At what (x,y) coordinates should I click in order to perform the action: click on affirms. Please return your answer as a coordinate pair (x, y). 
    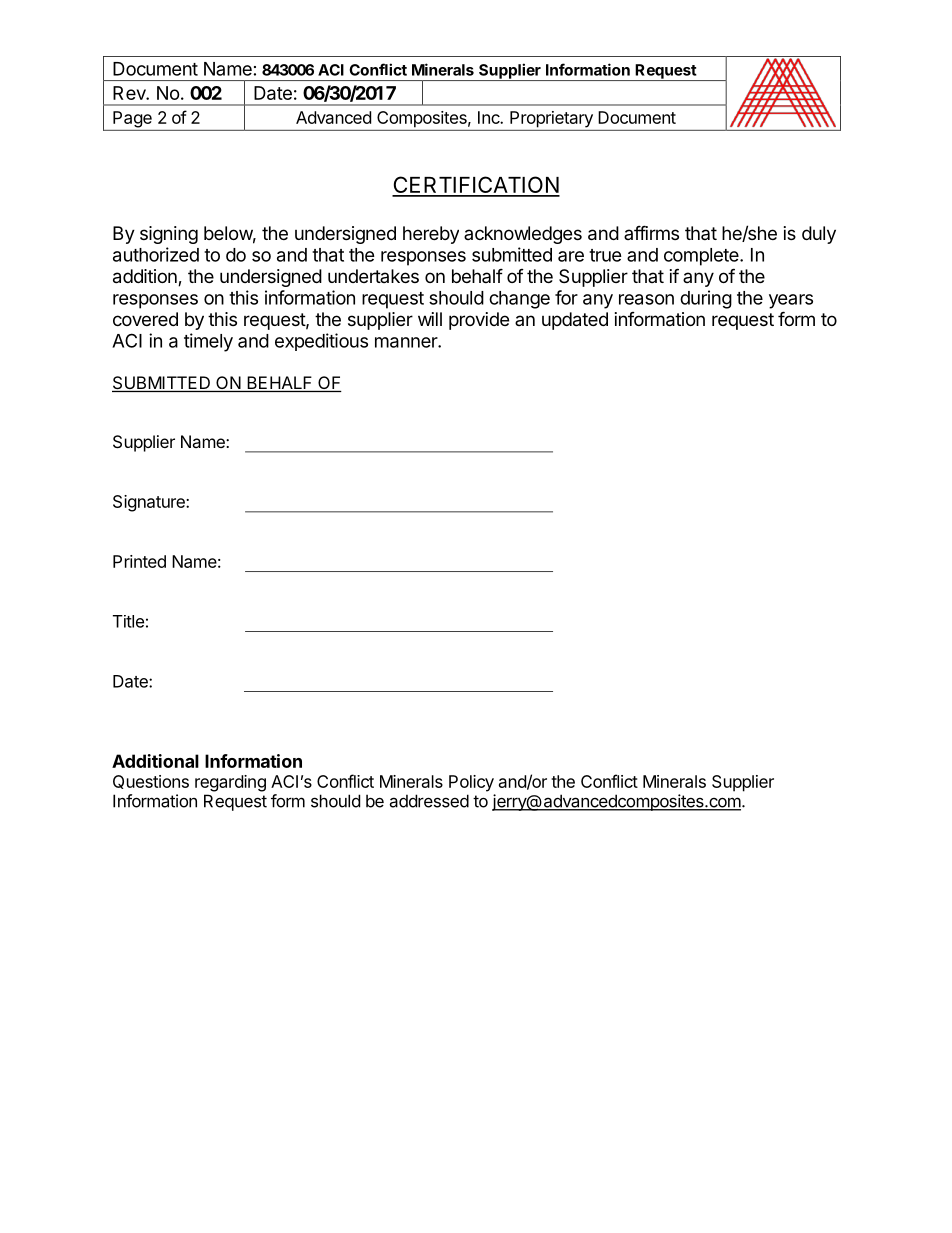
    Looking at the image, I should click on (651, 232).
